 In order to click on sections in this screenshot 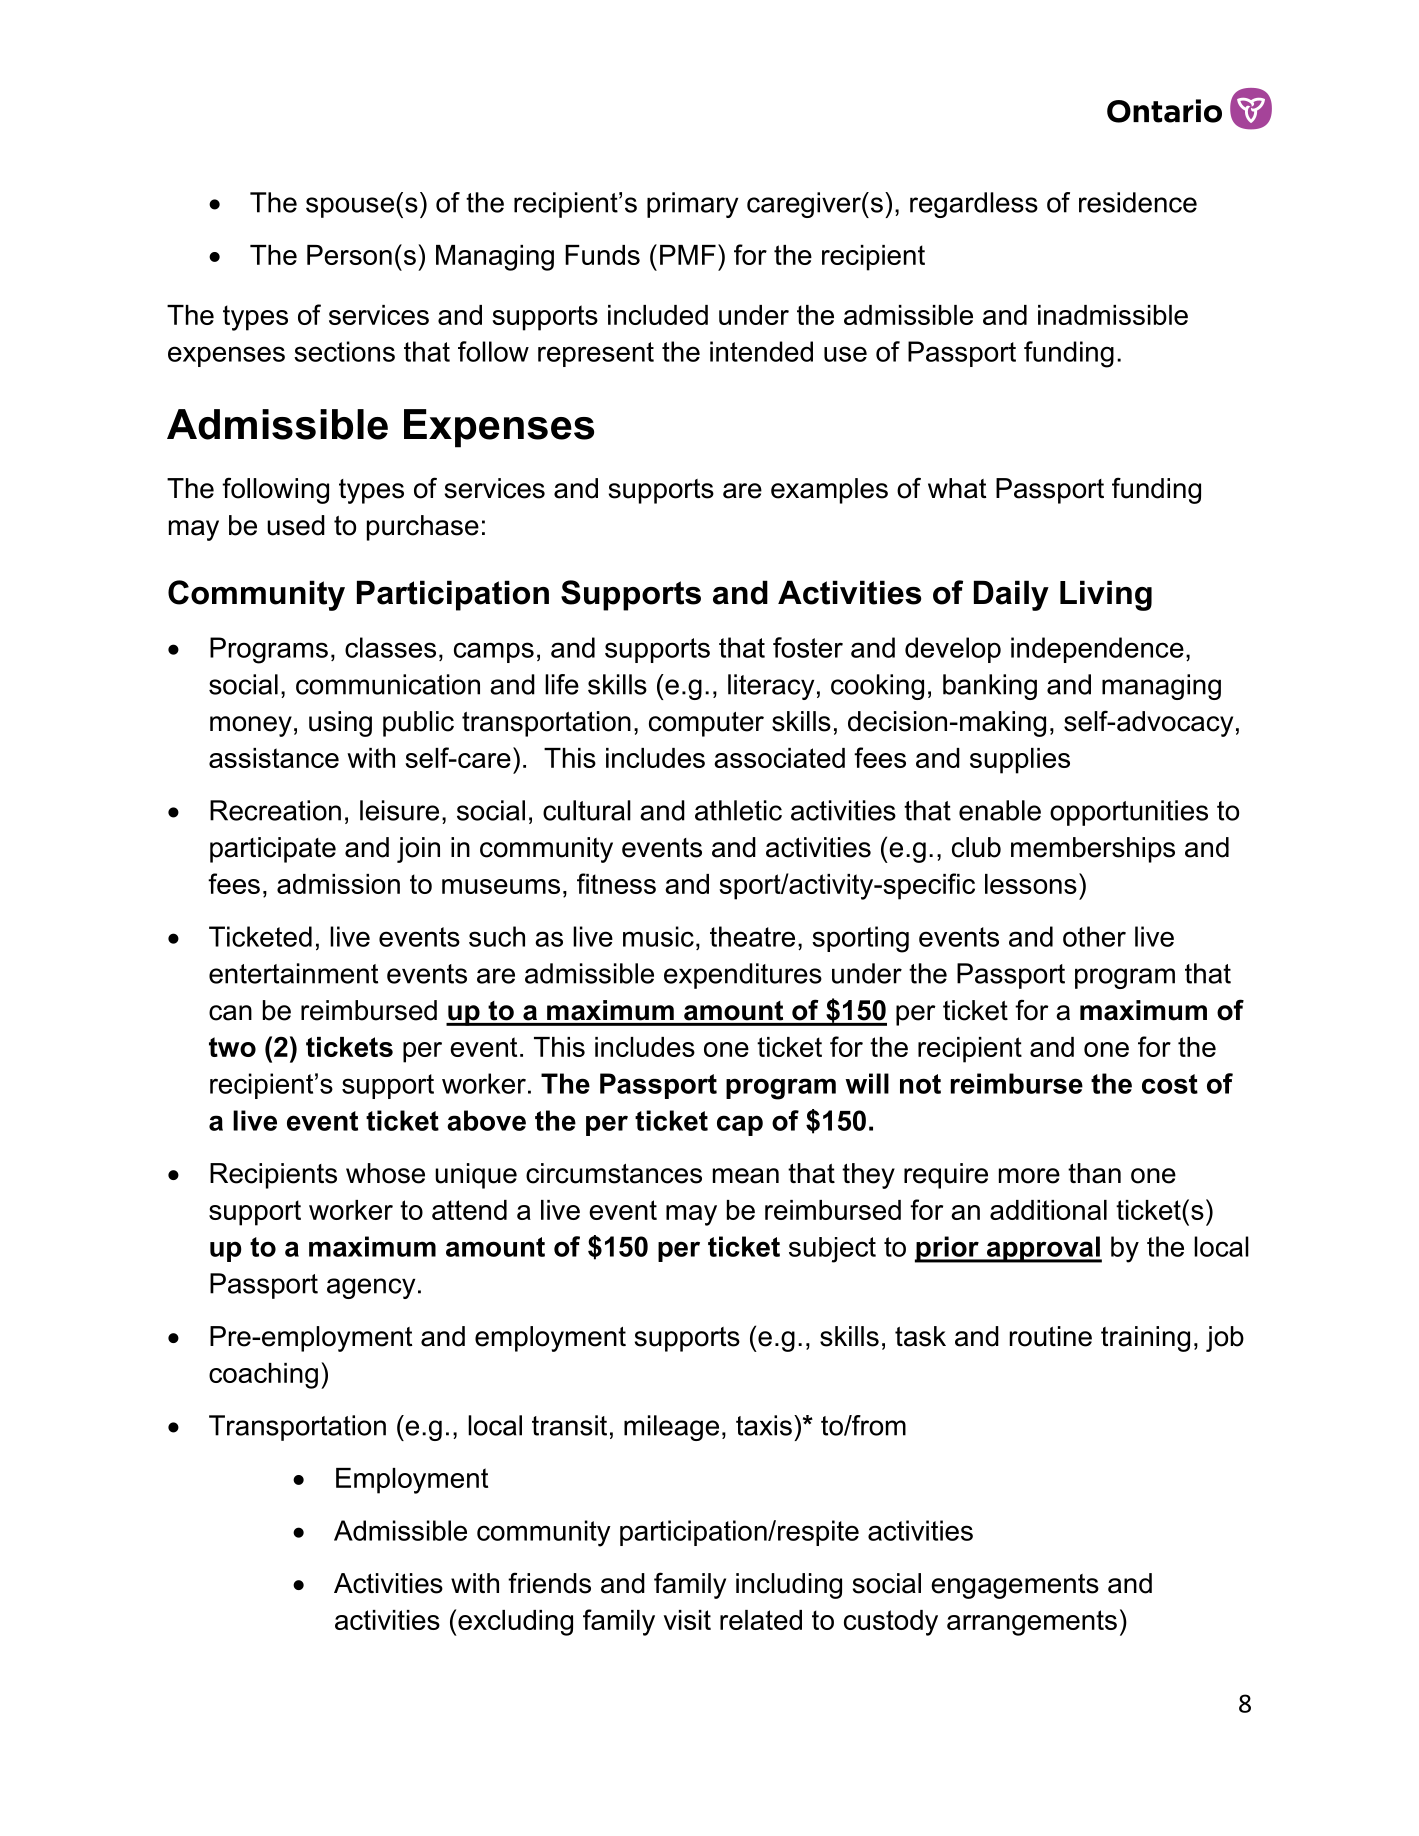, I will do `click(344, 351)`.
